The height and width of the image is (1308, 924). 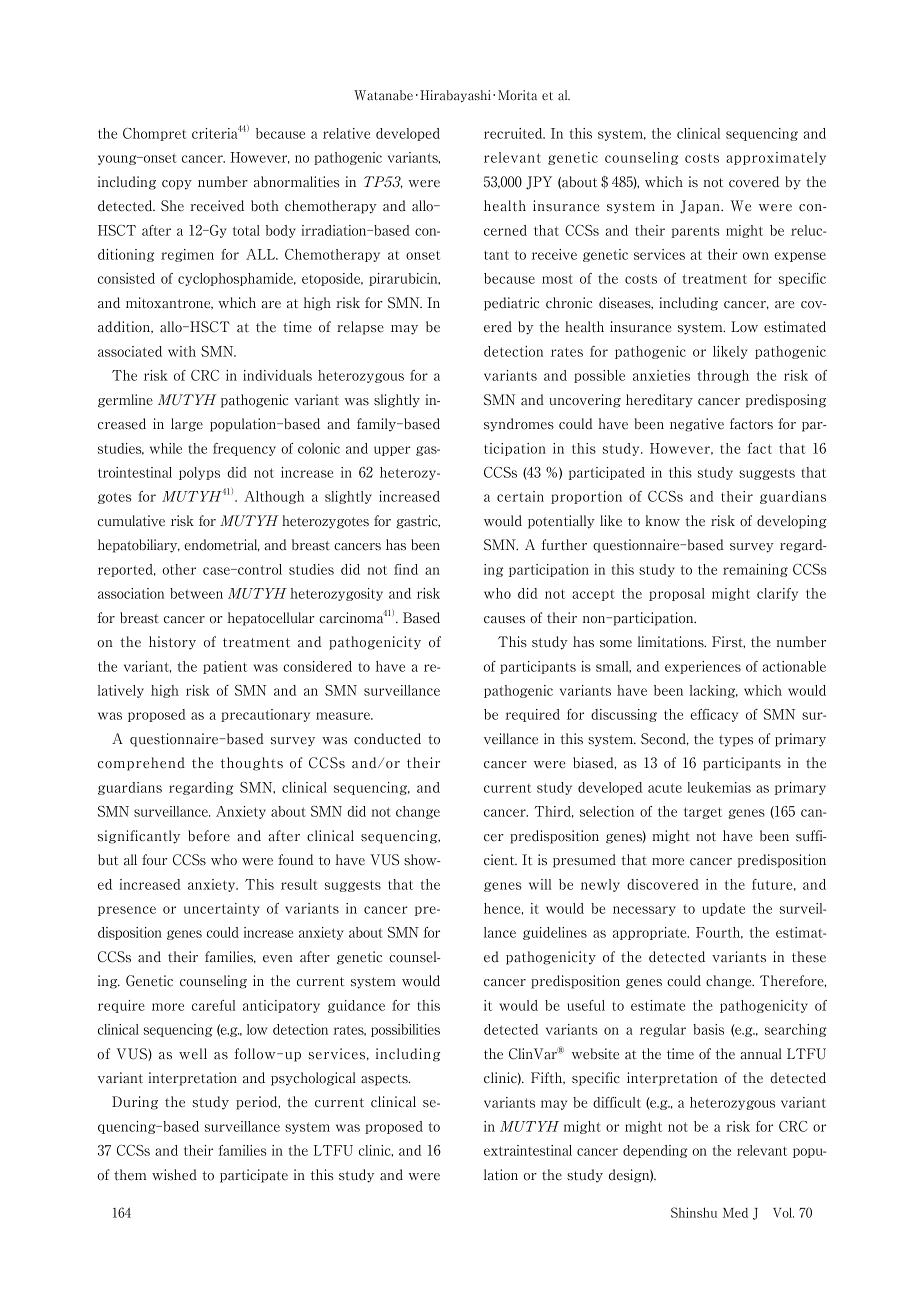 I want to click on will, so click(x=540, y=884).
